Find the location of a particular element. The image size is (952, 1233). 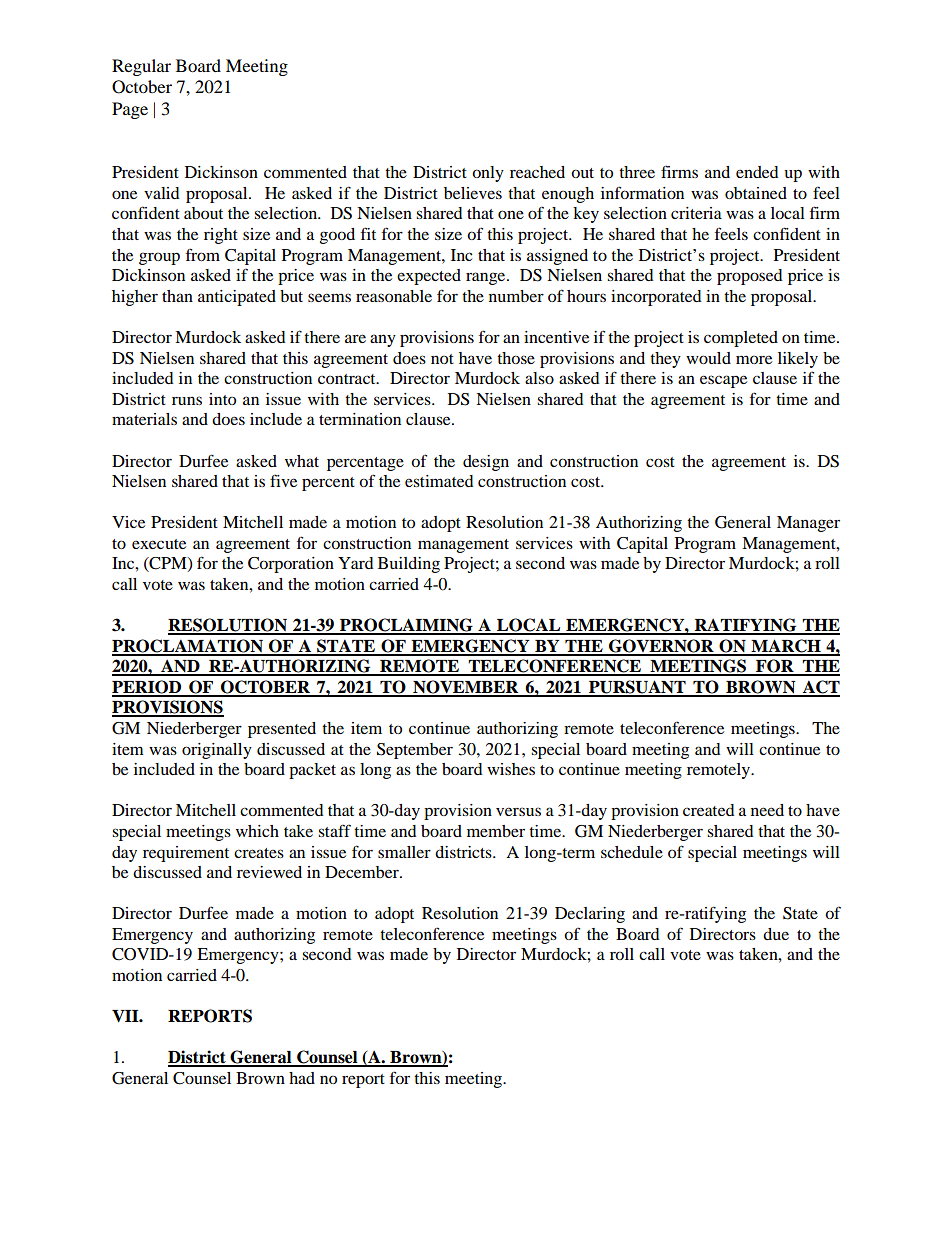

had is located at coordinates (302, 1078).
